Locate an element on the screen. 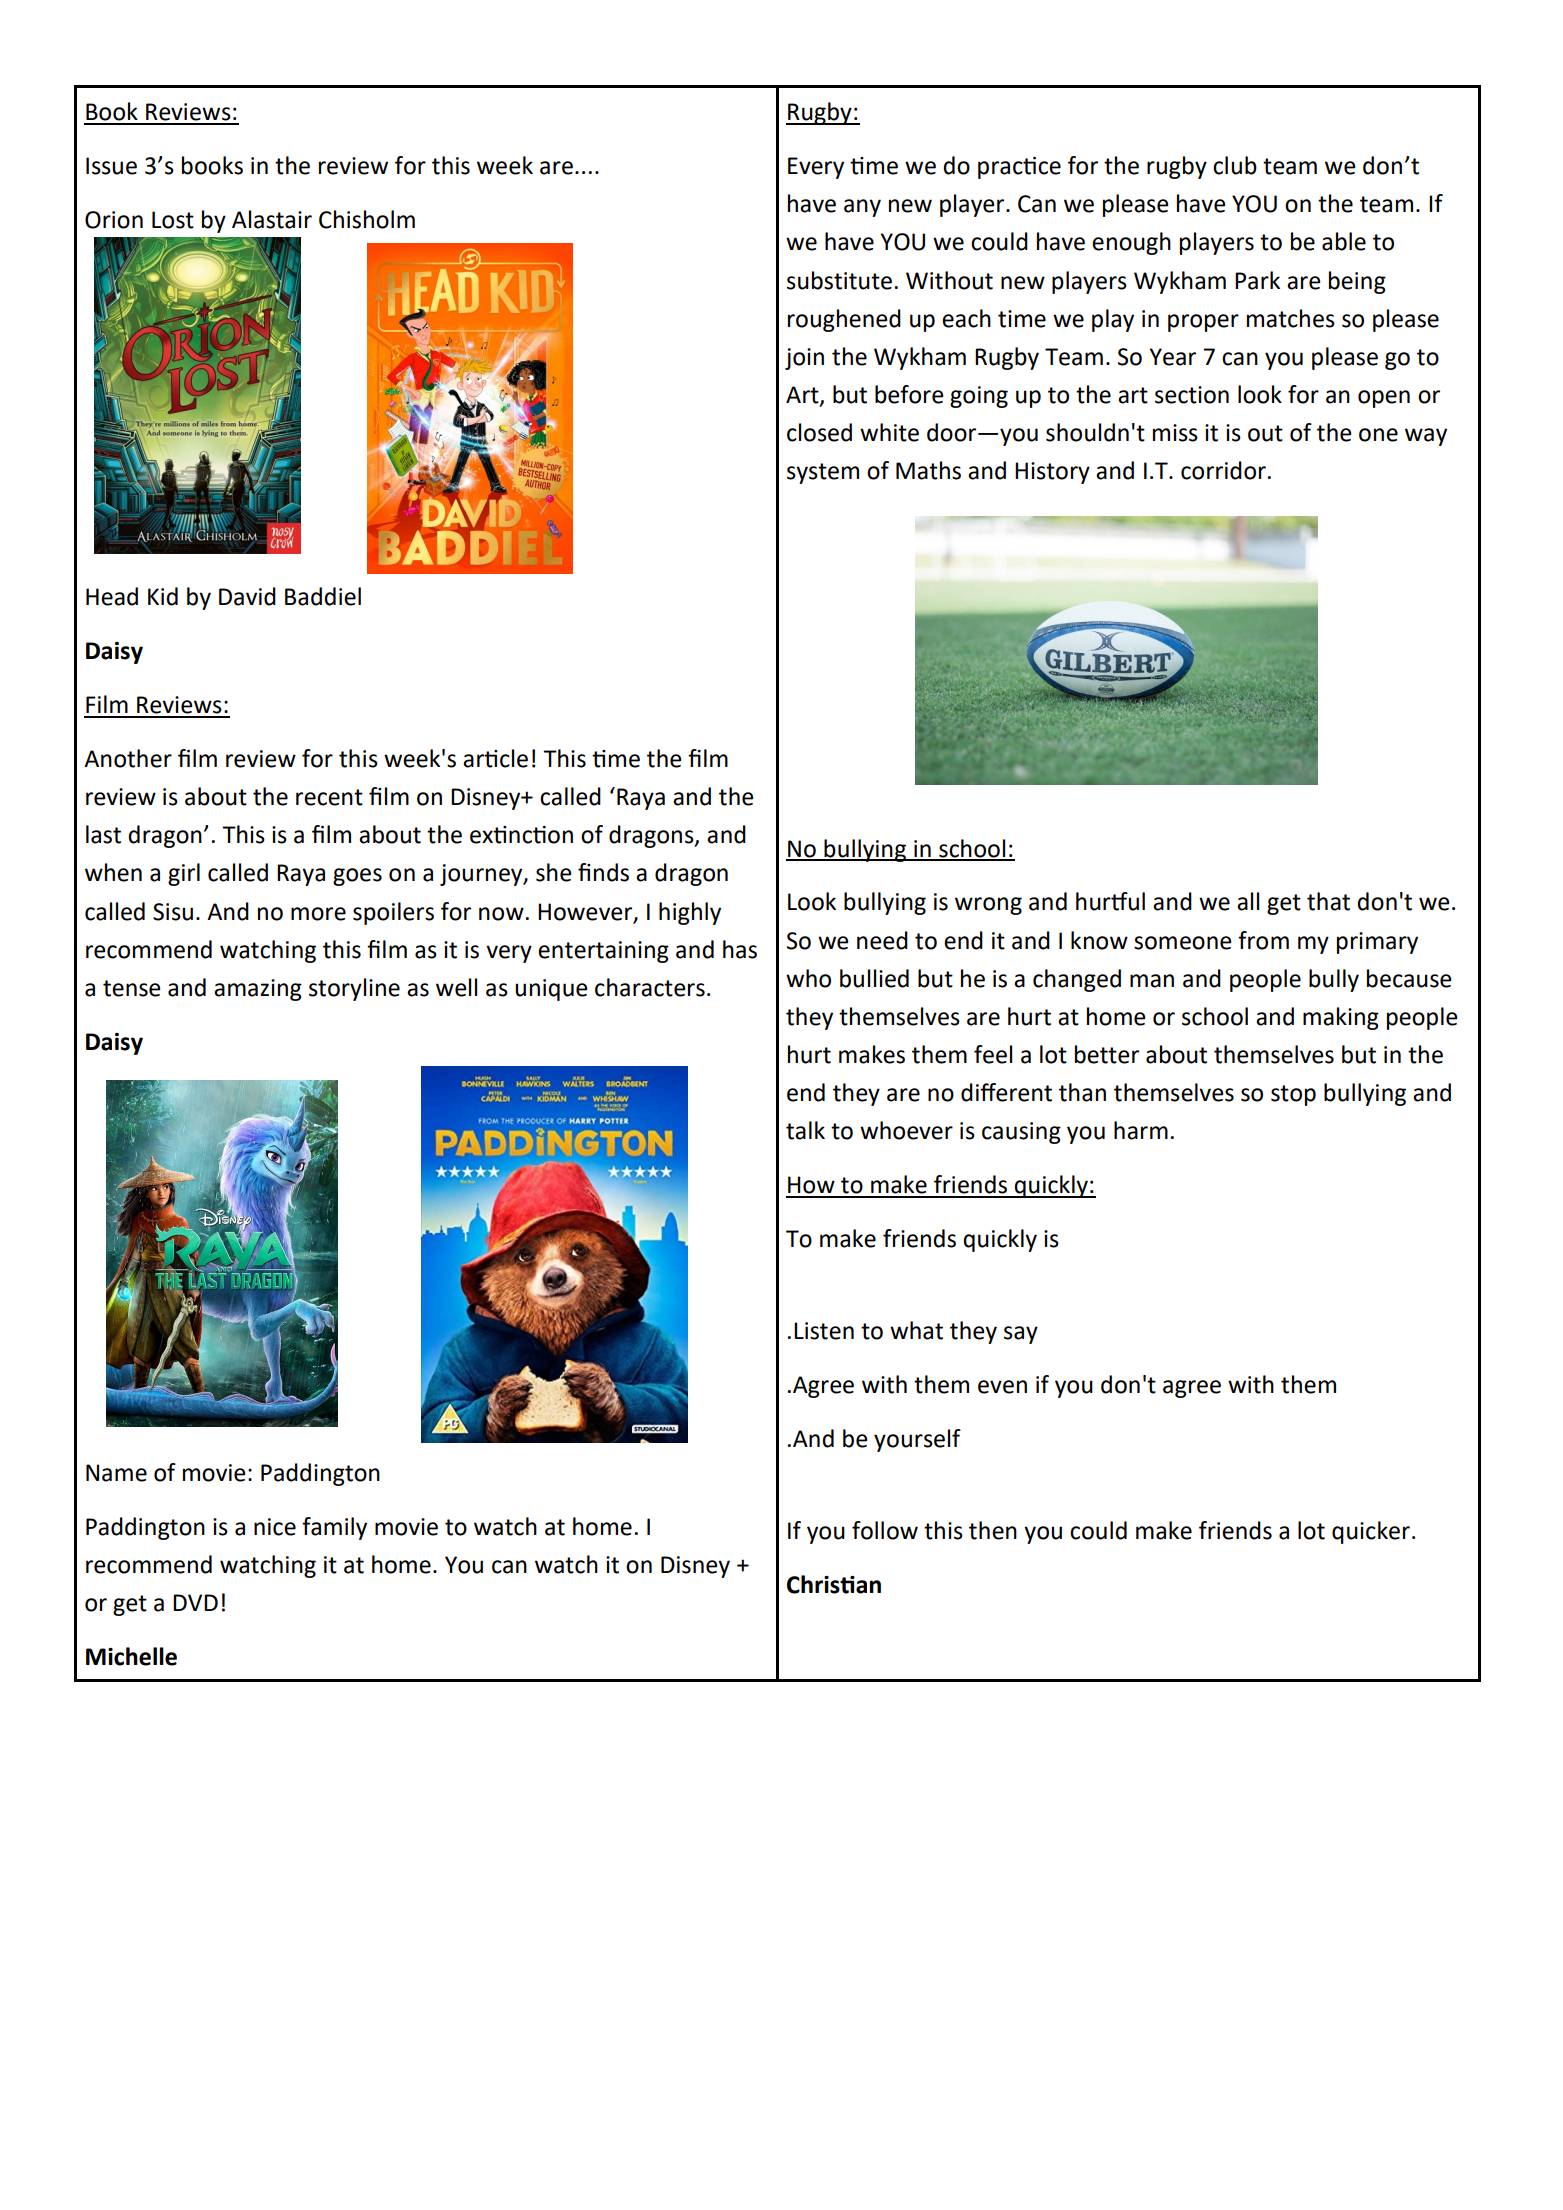 Image resolution: width=1563 pixels, height=2210 pixels. talk is located at coordinates (805, 1130).
